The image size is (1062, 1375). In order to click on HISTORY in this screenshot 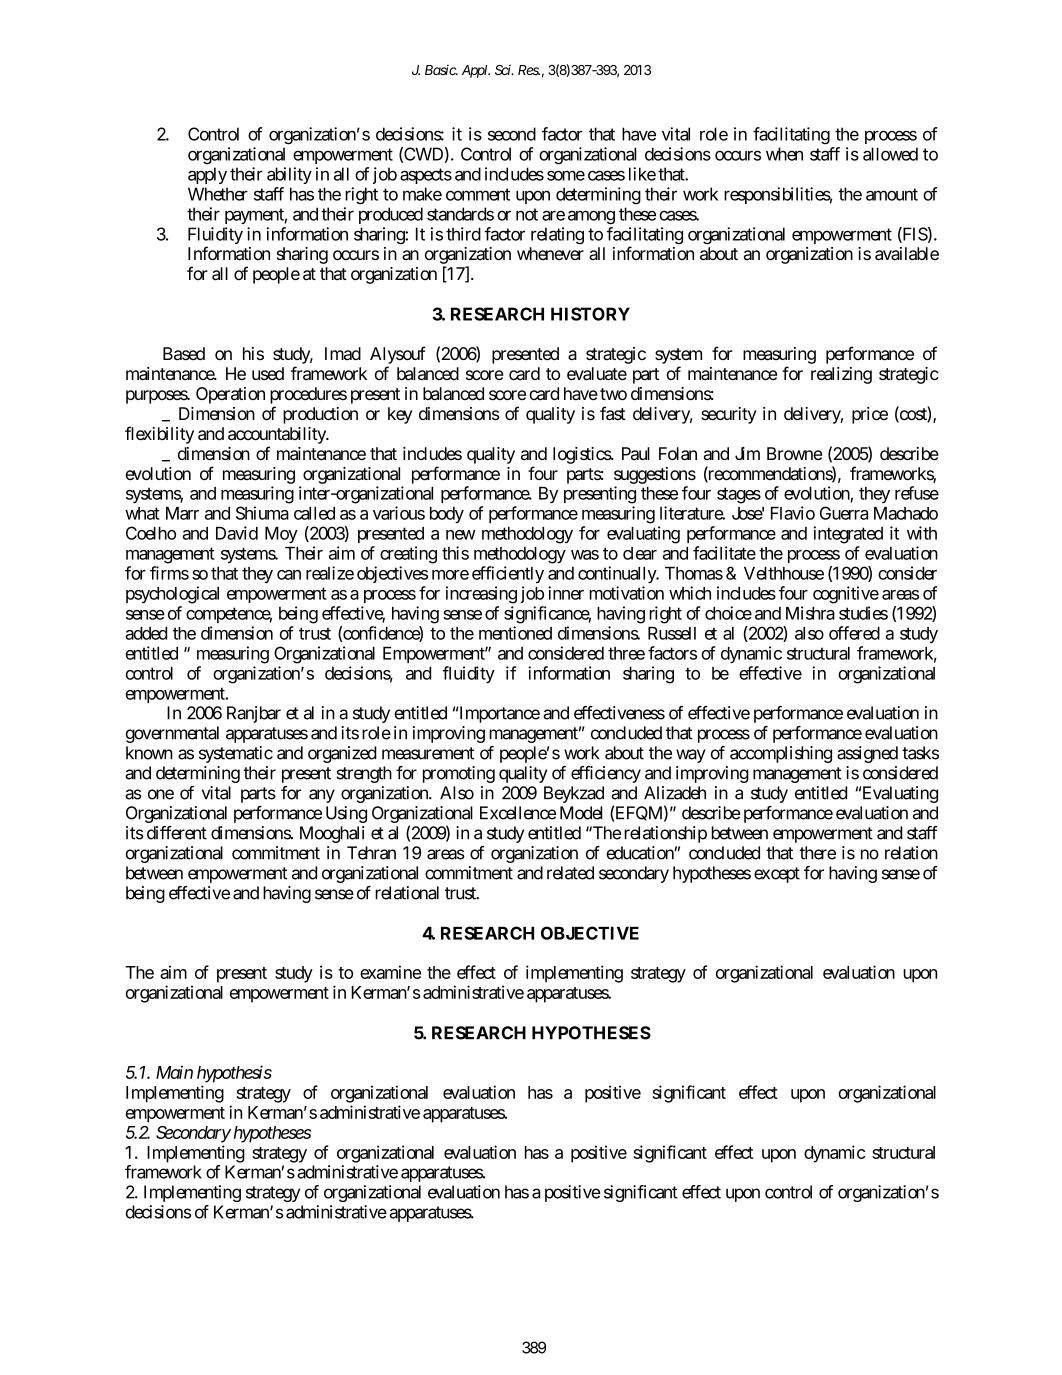, I will do `click(590, 314)`.
